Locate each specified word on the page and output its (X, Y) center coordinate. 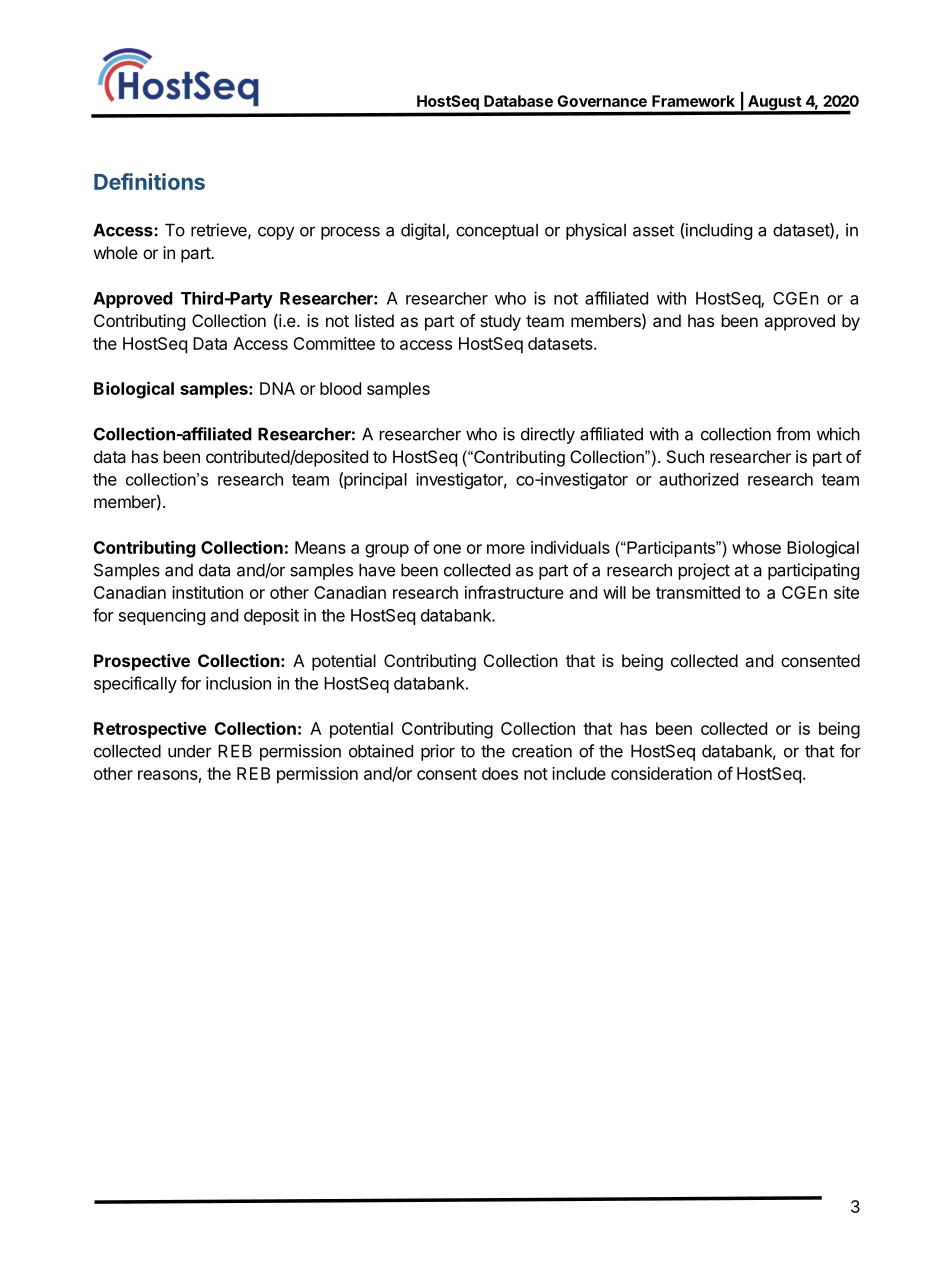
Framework (693, 101)
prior (438, 752)
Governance (602, 101)
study (500, 322)
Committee (334, 343)
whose (756, 547)
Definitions (149, 181)
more (506, 549)
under (190, 751)
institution (207, 592)
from (793, 434)
